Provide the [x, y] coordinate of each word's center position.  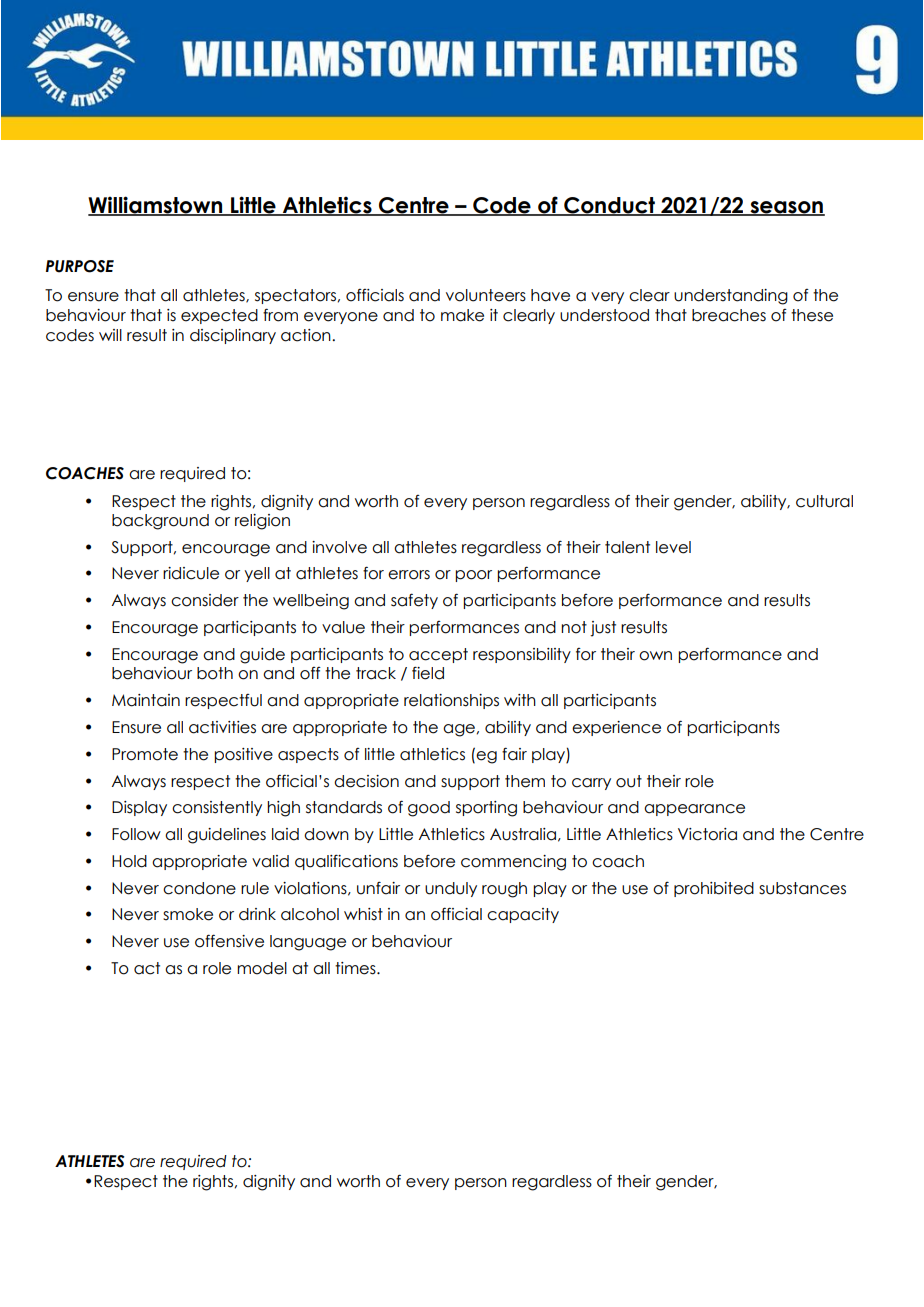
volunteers [486, 295]
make [462, 315]
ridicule [191, 573]
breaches [729, 315]
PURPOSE [80, 266]
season [786, 208]
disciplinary [233, 336]
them [525, 781]
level [673, 547]
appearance [694, 810]
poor [473, 576]
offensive [229, 941]
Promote [145, 754]
